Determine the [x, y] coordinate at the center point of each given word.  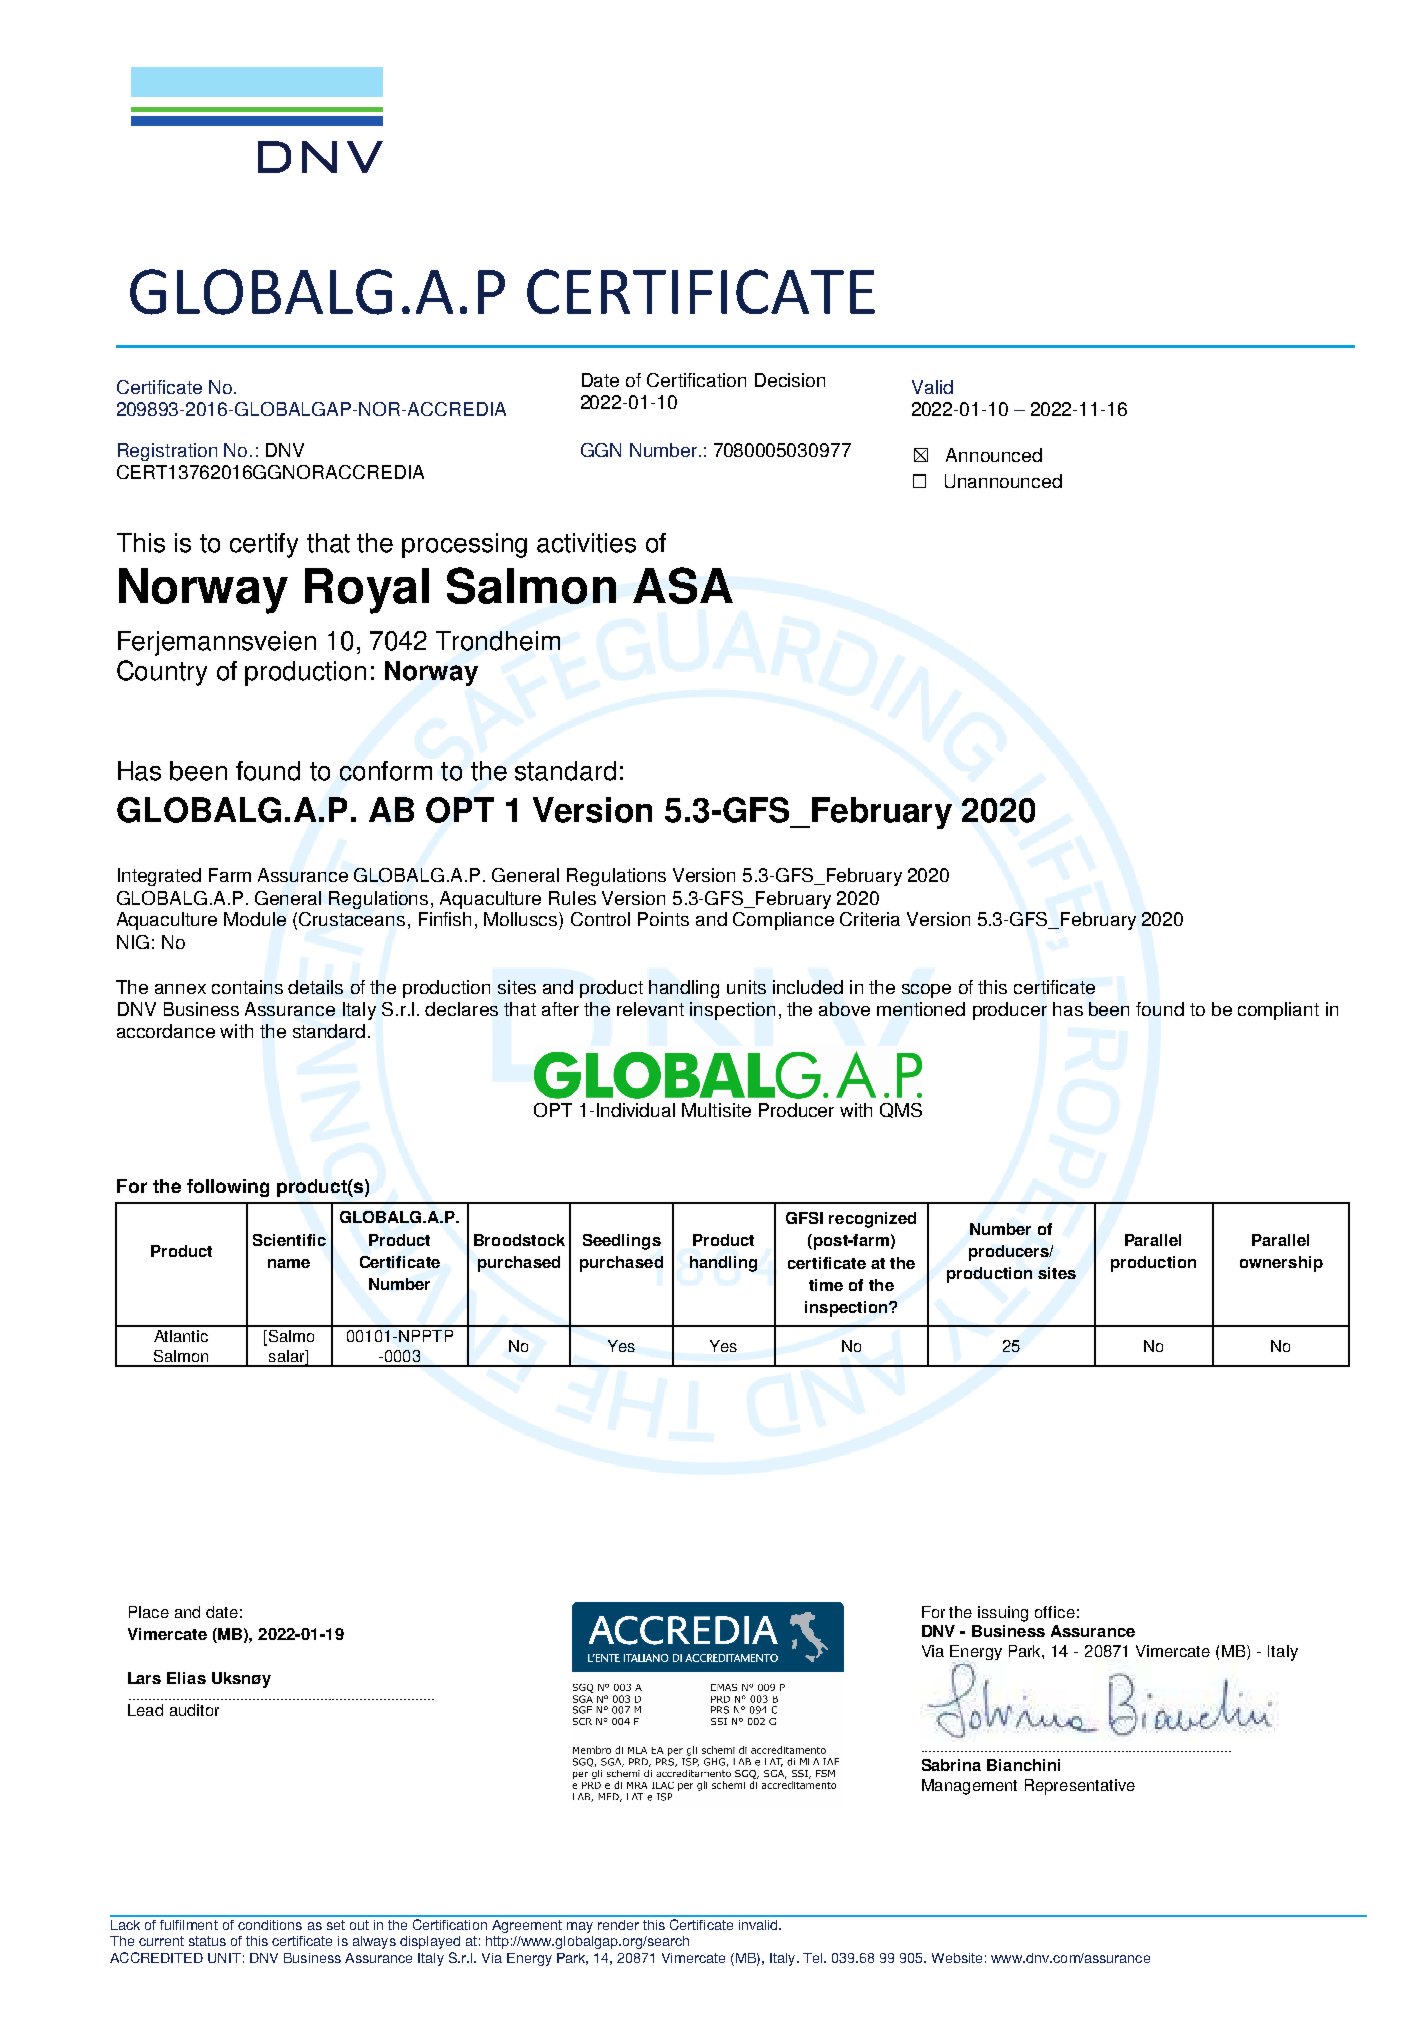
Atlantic [181, 1336]
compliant [1278, 1011]
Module [255, 919]
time [826, 1285]
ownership [1281, 1264]
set [336, 1925]
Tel [814, 1958]
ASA [683, 585]
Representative [1080, 1787]
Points [663, 919]
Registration [167, 452]
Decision [790, 380]
